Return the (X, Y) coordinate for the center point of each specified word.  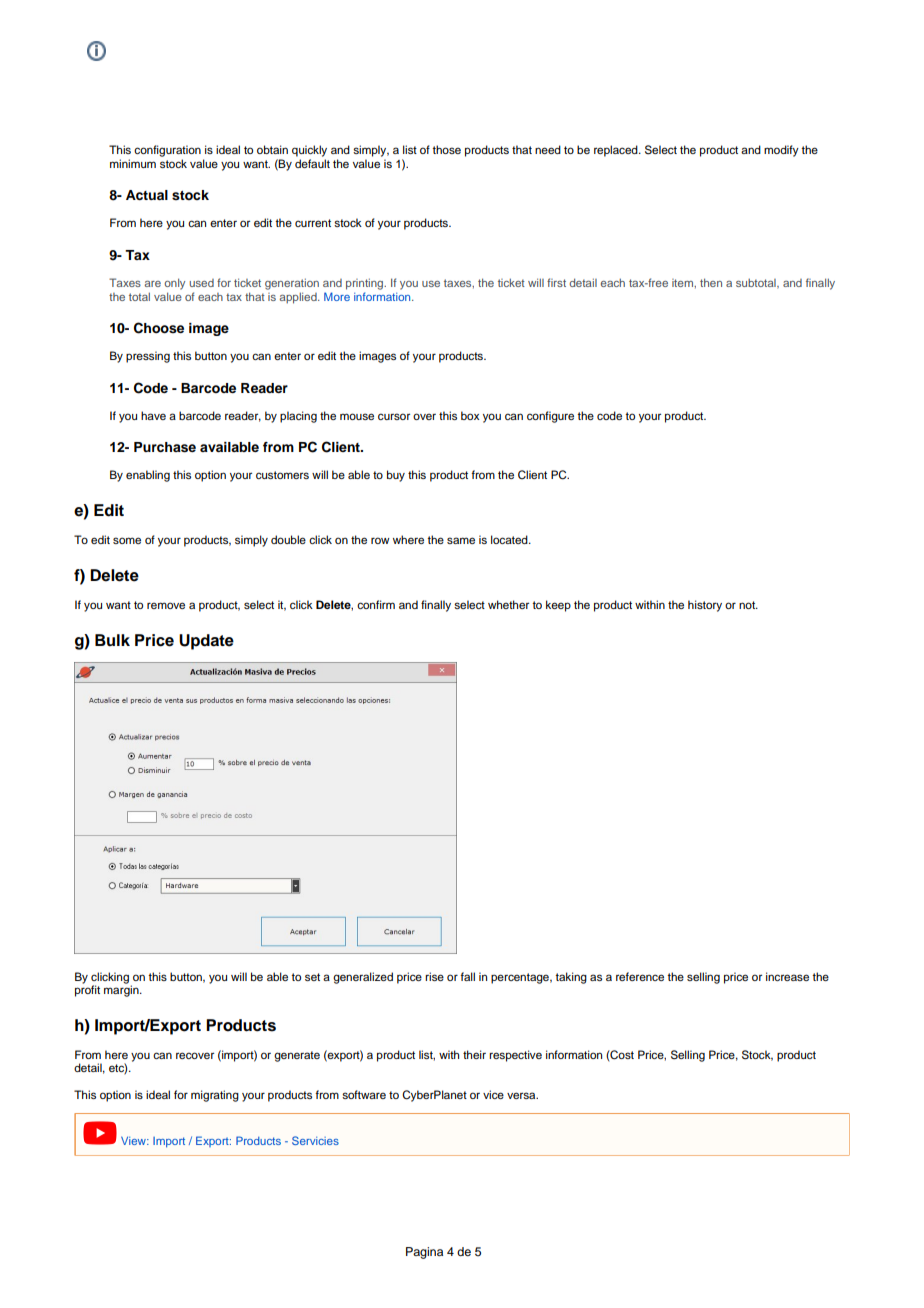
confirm (376, 604)
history (705, 606)
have (153, 415)
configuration (167, 151)
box (470, 415)
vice (493, 1094)
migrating (215, 1096)
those (446, 149)
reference (640, 976)
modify (781, 151)
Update (206, 642)
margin (122, 990)
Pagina (424, 1253)
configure (550, 417)
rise (434, 976)
